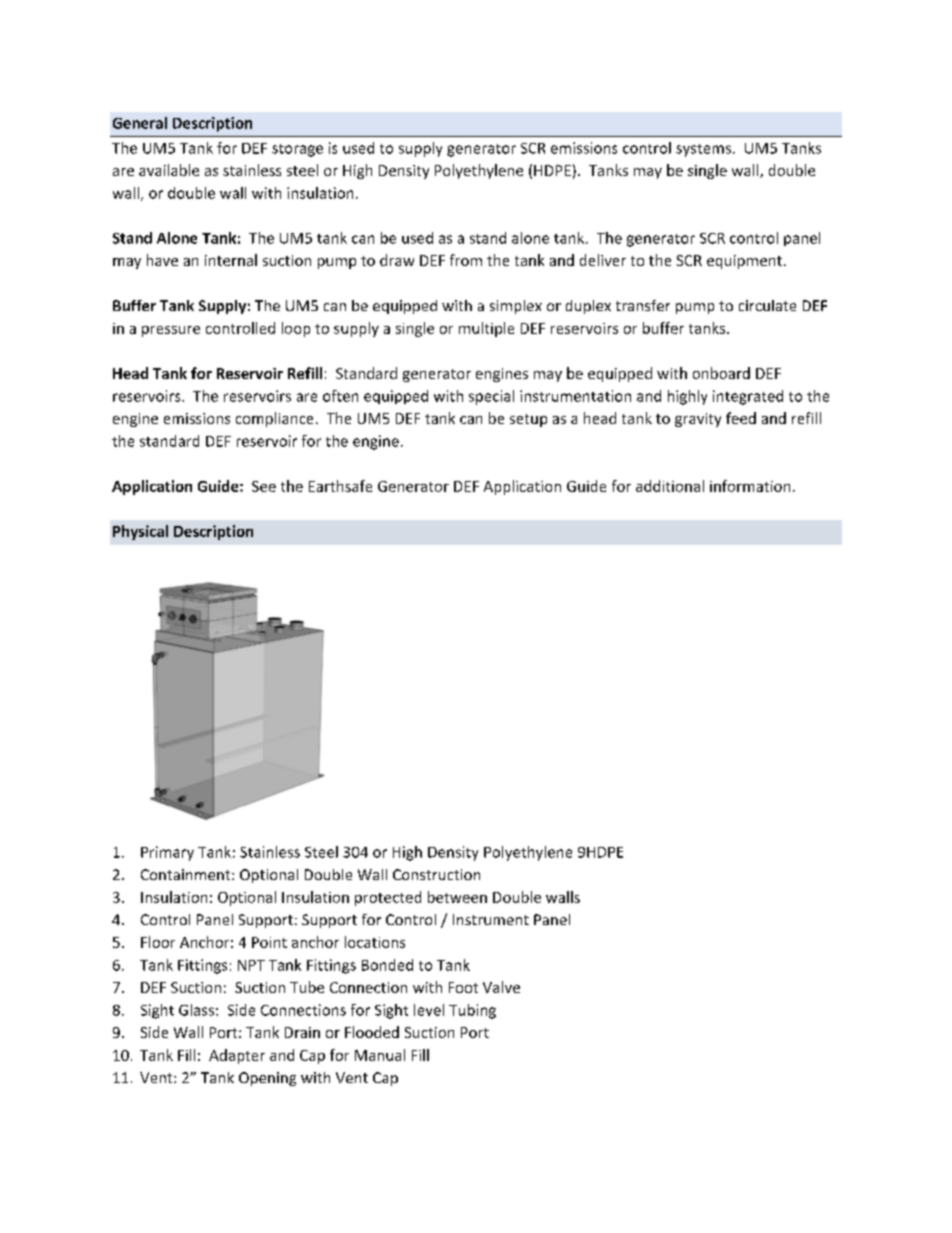  I want to click on between, so click(457, 897).
